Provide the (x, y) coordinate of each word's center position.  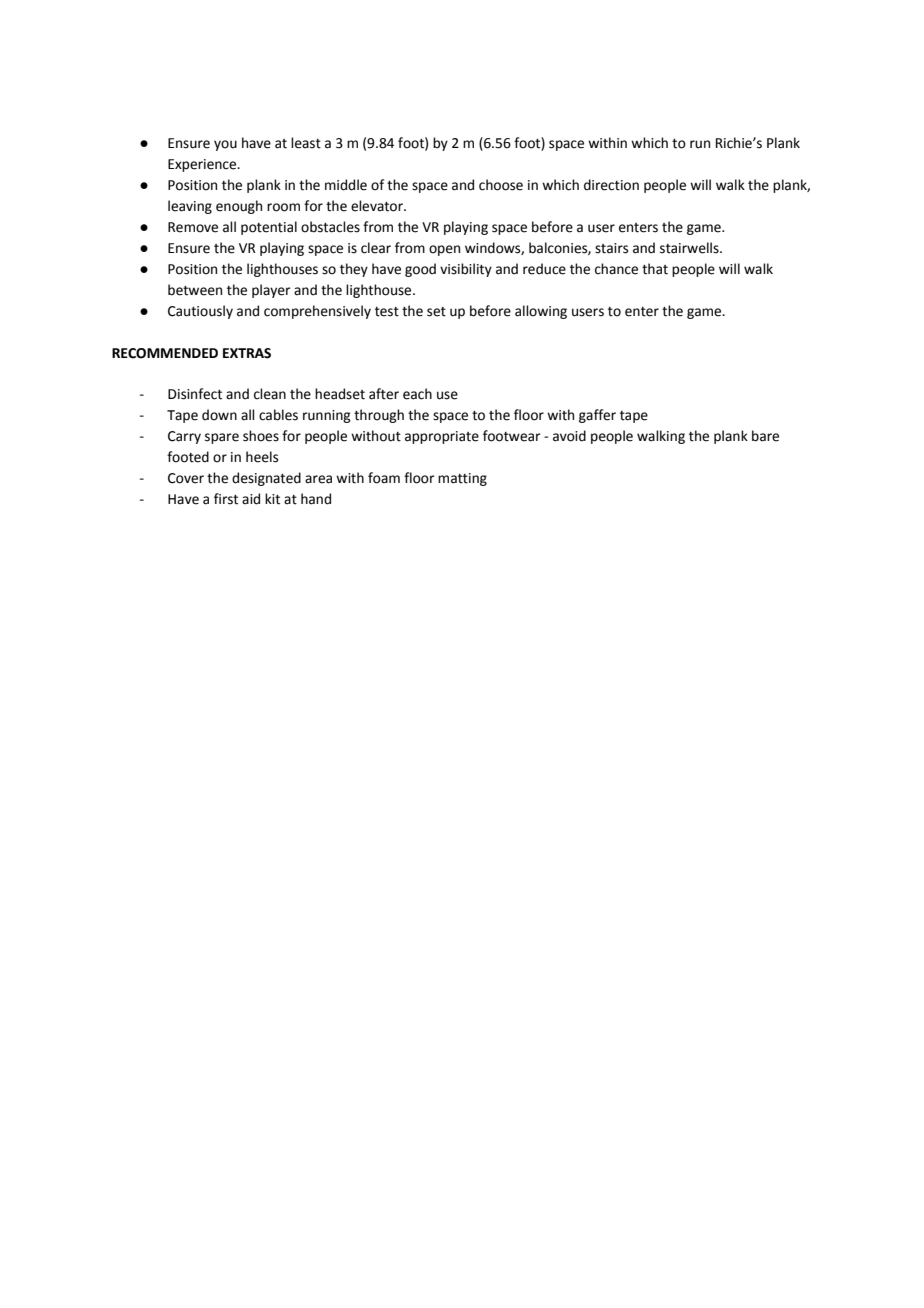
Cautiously (200, 312)
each (417, 394)
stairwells (690, 248)
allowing (541, 312)
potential (269, 228)
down (219, 415)
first (226, 499)
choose (501, 185)
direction (611, 185)
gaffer (597, 416)
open (444, 250)
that (655, 269)
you (225, 145)
